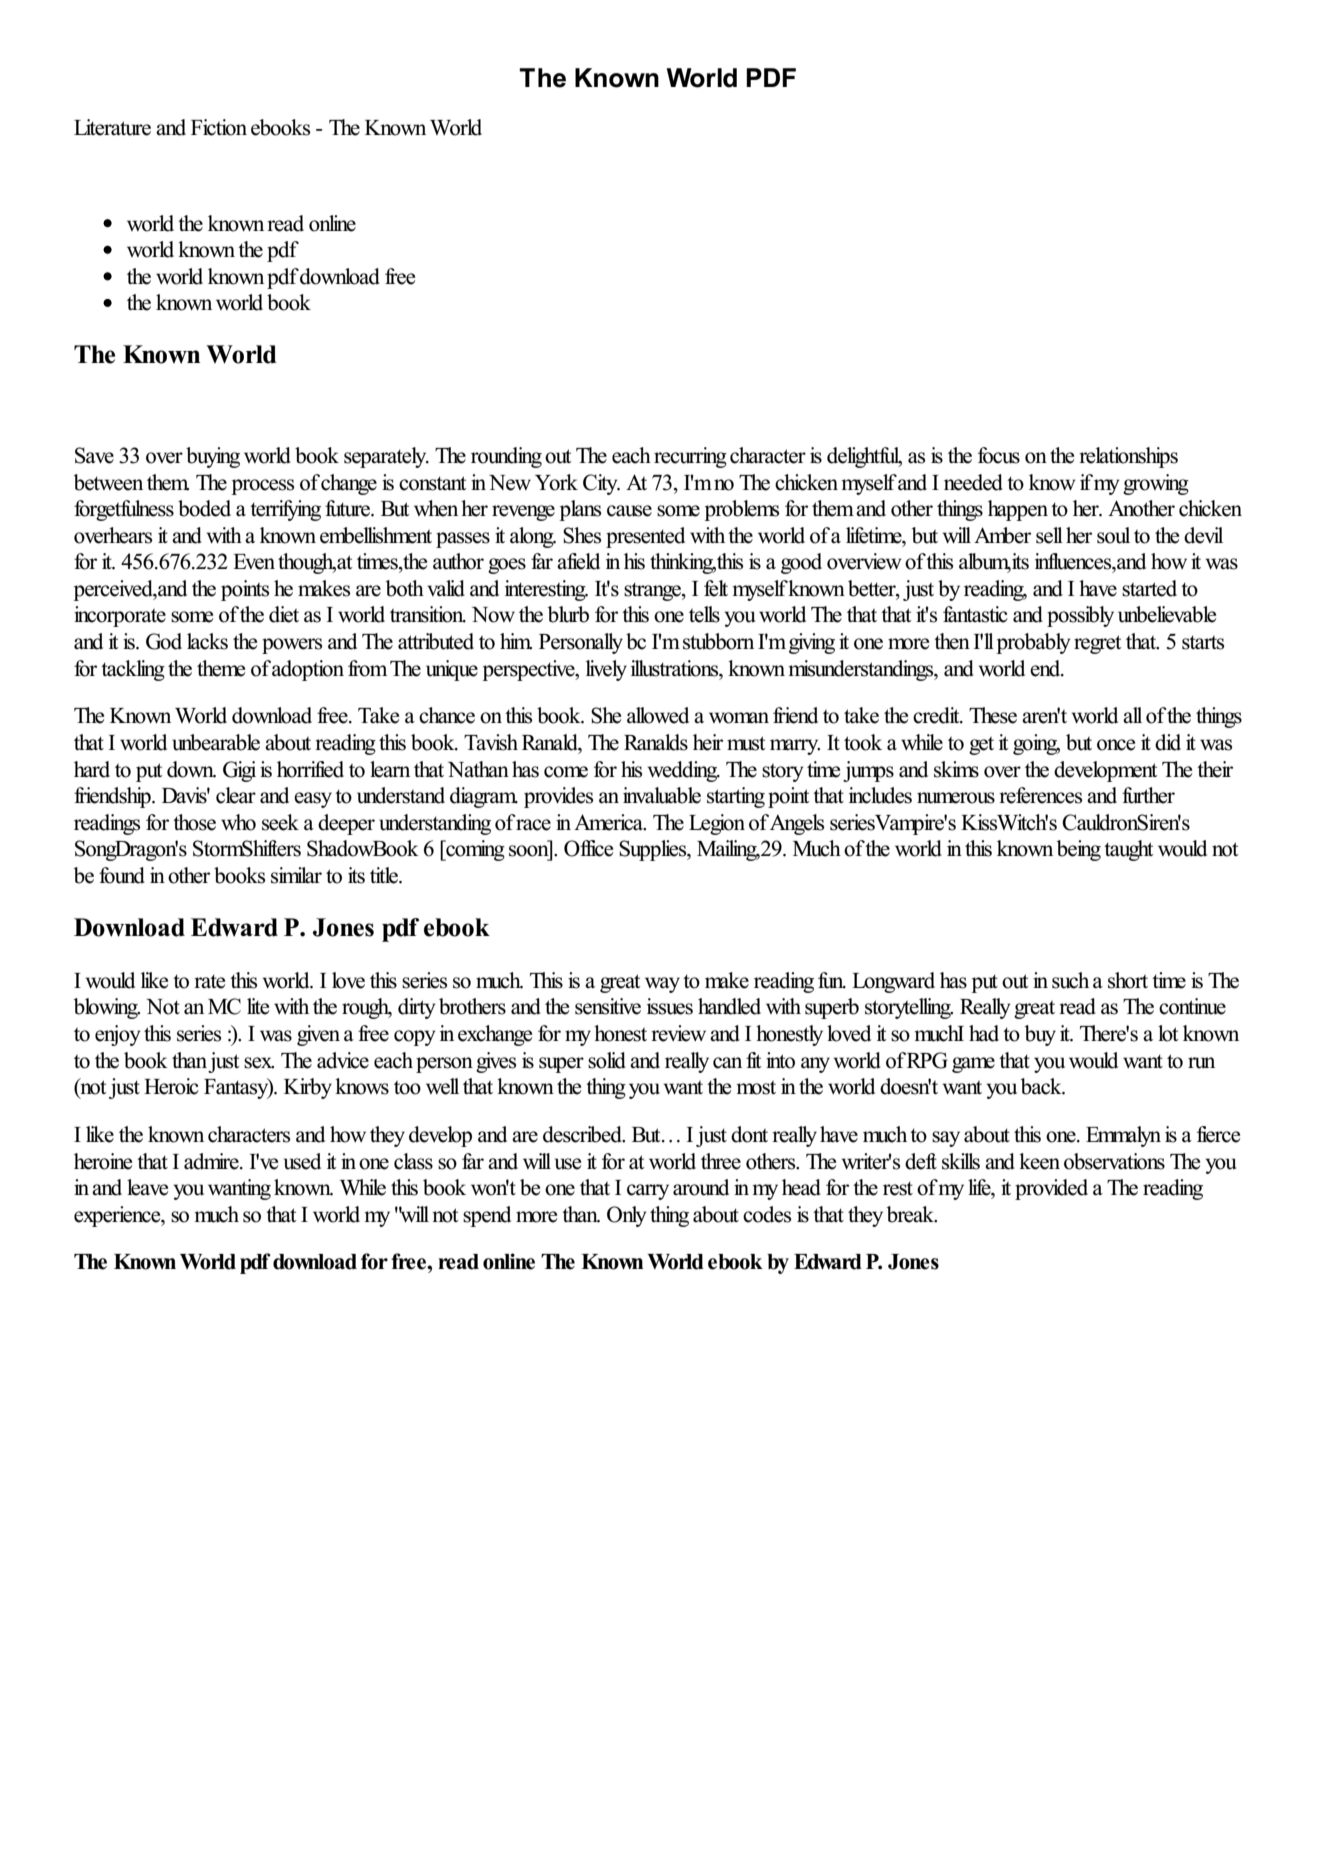 This image has width=1317, height=1864. Describe the element at coordinates (207, 641) in the image. I see `lacks` at that location.
